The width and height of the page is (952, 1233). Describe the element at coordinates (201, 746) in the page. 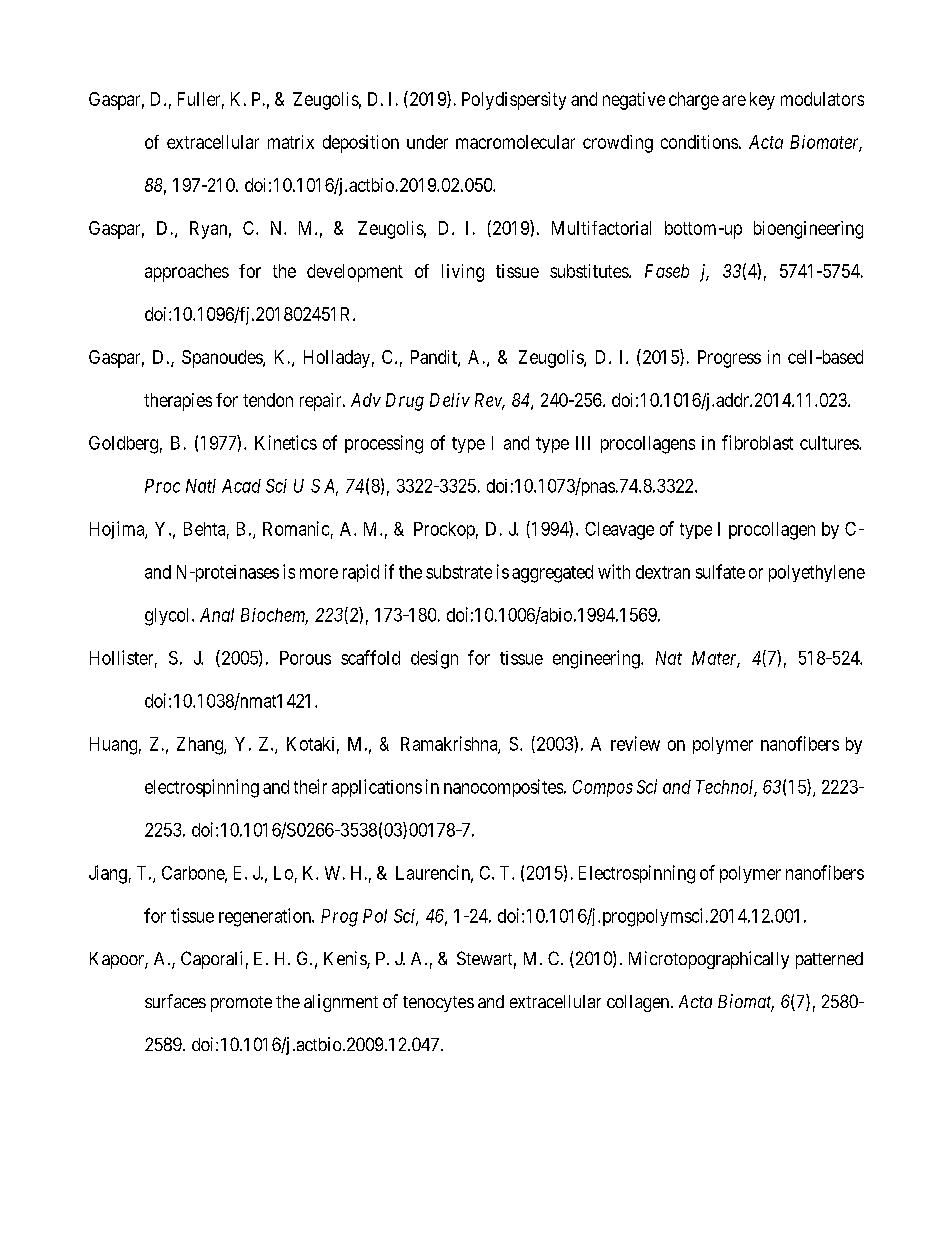

I see `Zhang` at that location.
